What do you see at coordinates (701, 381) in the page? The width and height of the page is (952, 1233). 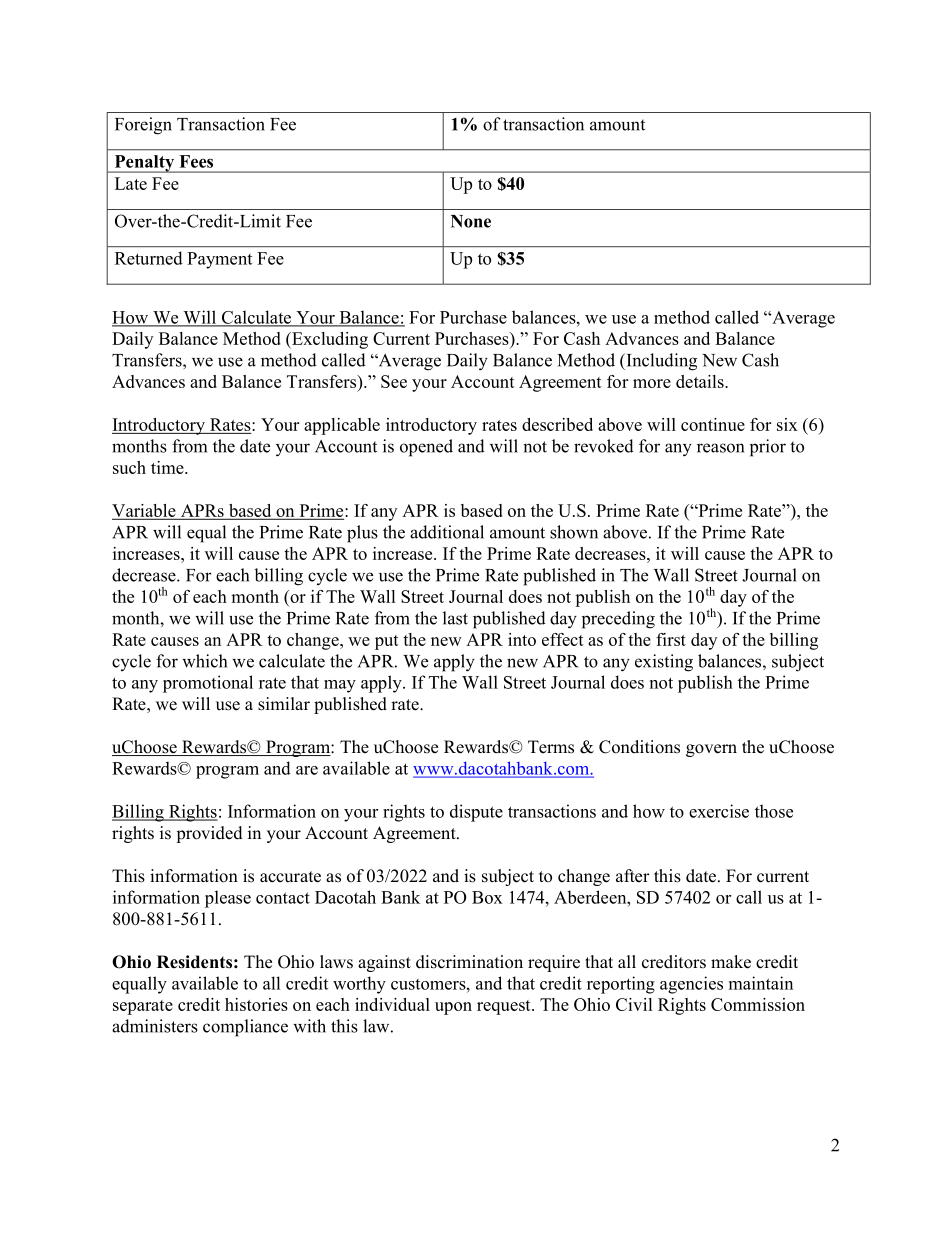 I see `details` at bounding box center [701, 381].
